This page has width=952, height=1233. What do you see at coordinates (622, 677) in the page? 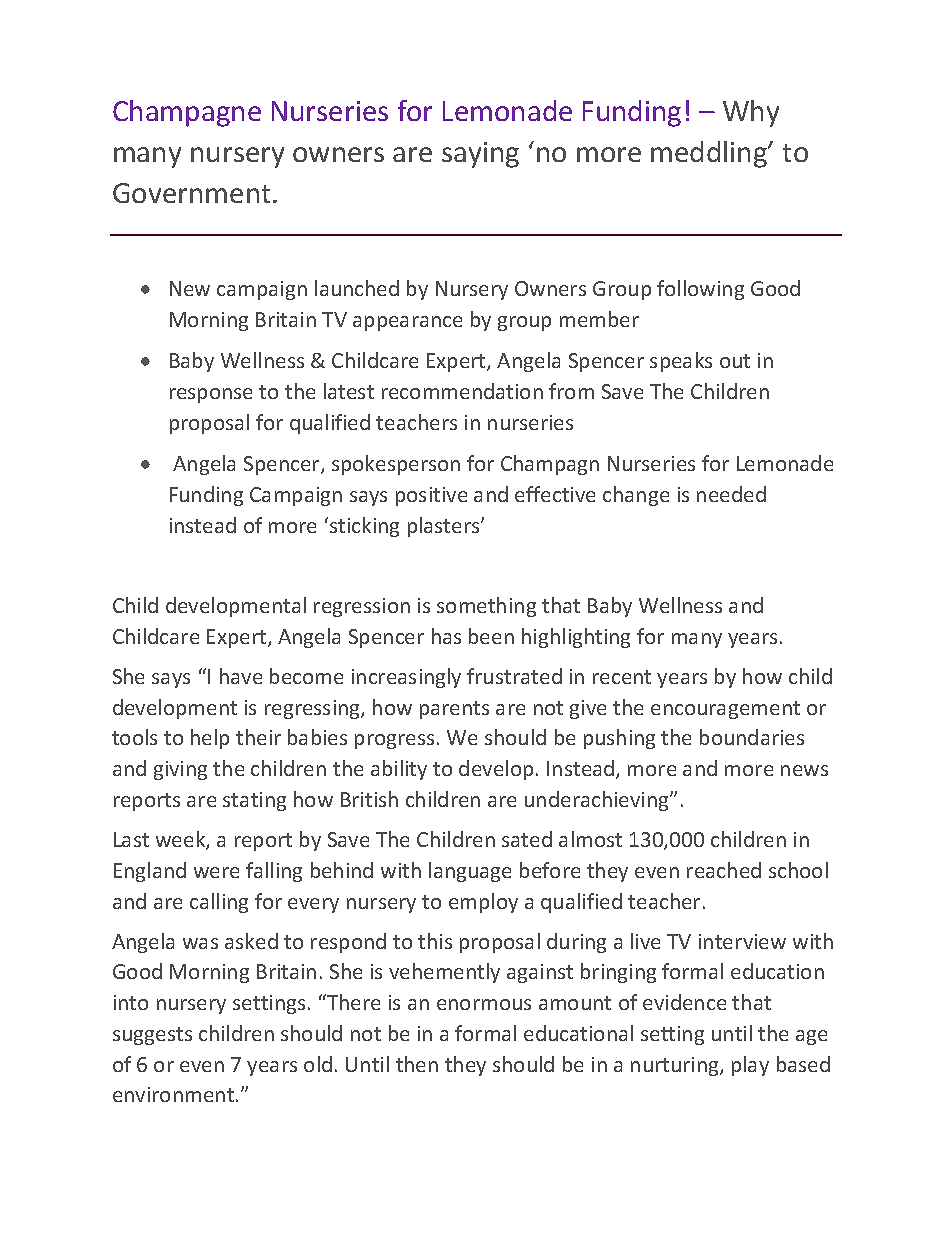
I see `recent` at bounding box center [622, 677].
